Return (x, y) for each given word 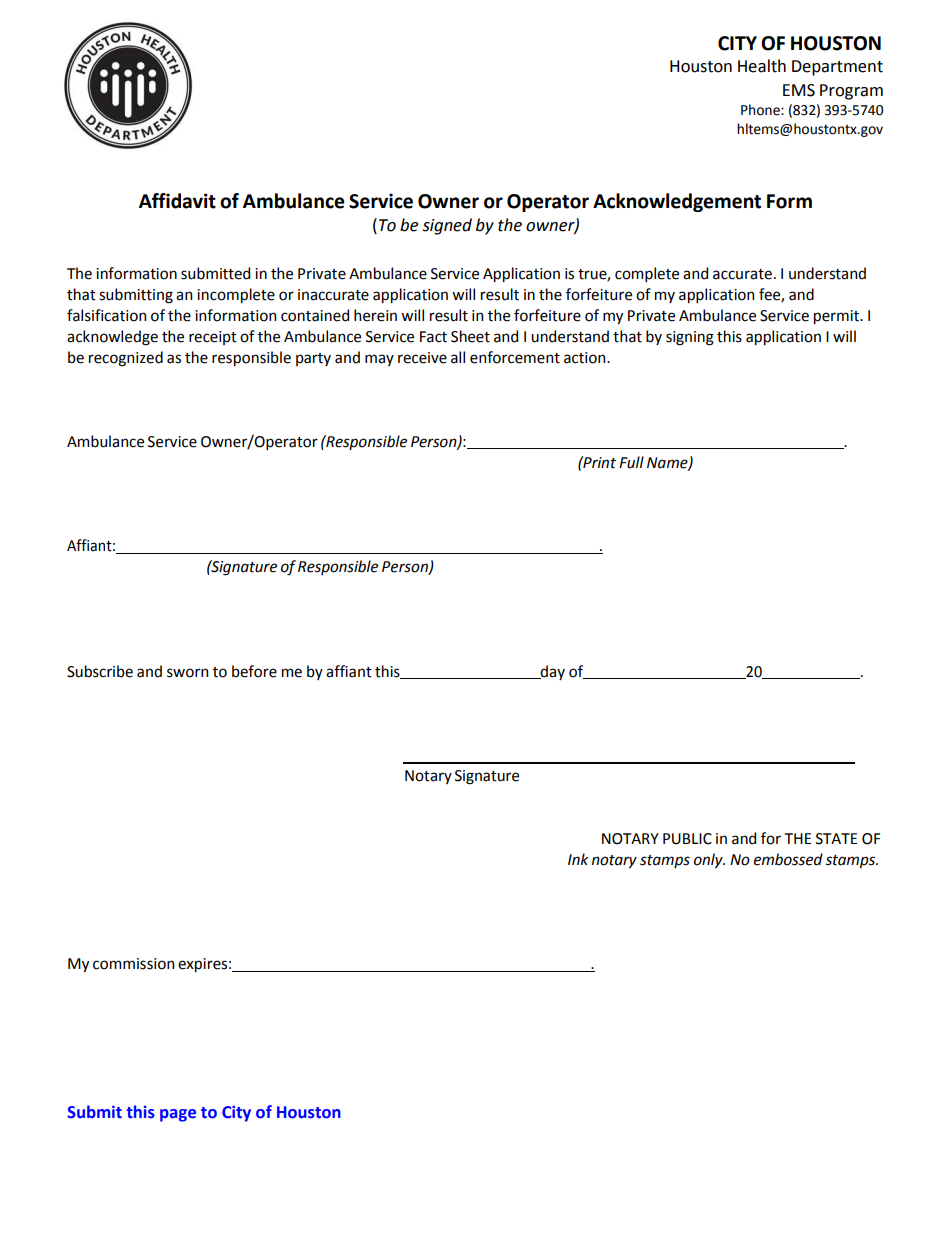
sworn (187, 673)
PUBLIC (687, 839)
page (178, 1115)
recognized (126, 359)
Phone (761, 110)
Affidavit (177, 201)
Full (631, 462)
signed (447, 226)
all (458, 357)
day (552, 672)
